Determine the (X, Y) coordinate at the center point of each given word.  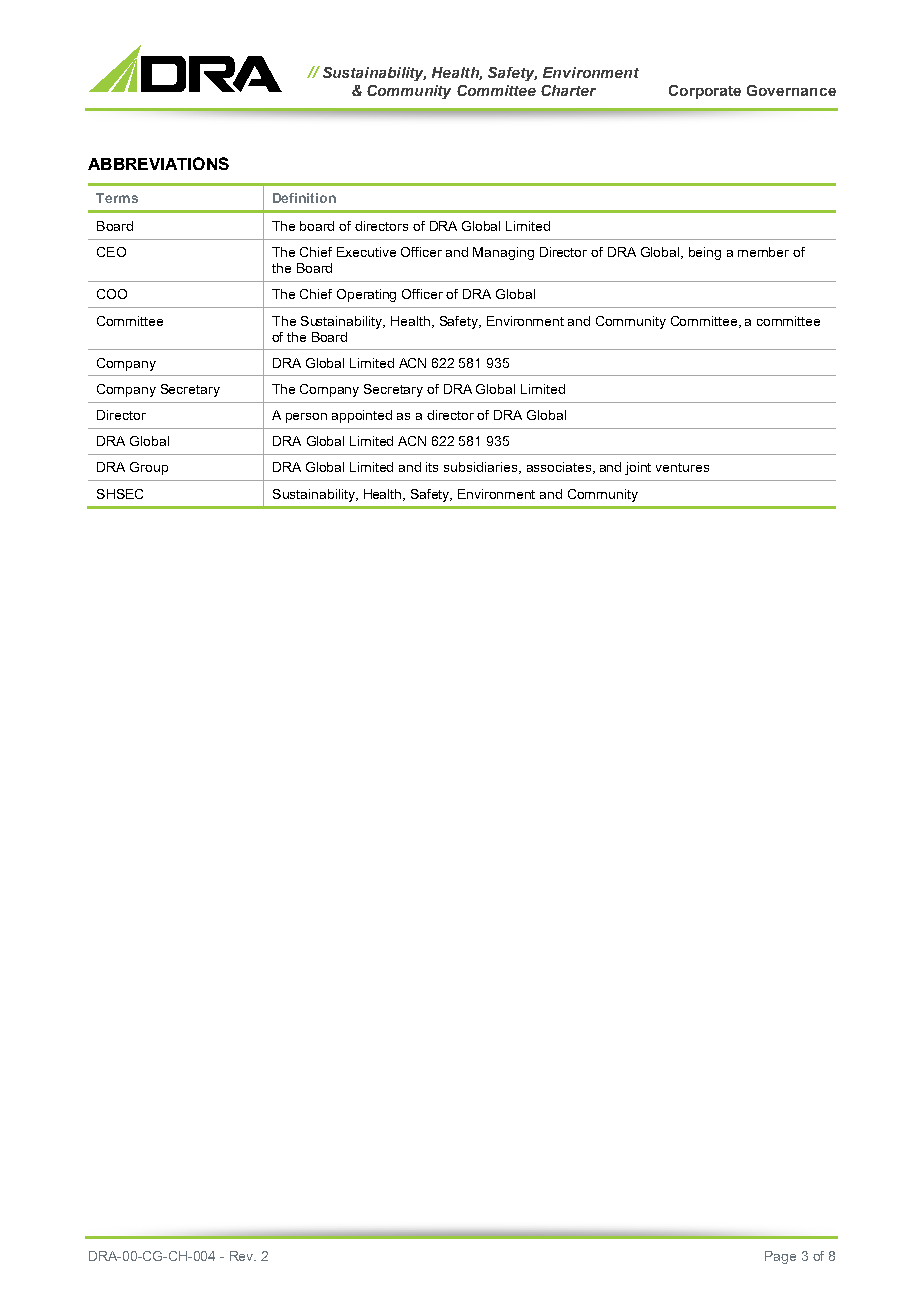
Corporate (705, 92)
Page (780, 1257)
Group (149, 468)
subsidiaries (482, 468)
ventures (682, 467)
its (432, 467)
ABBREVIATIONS (158, 163)
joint (638, 468)
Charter (568, 90)
